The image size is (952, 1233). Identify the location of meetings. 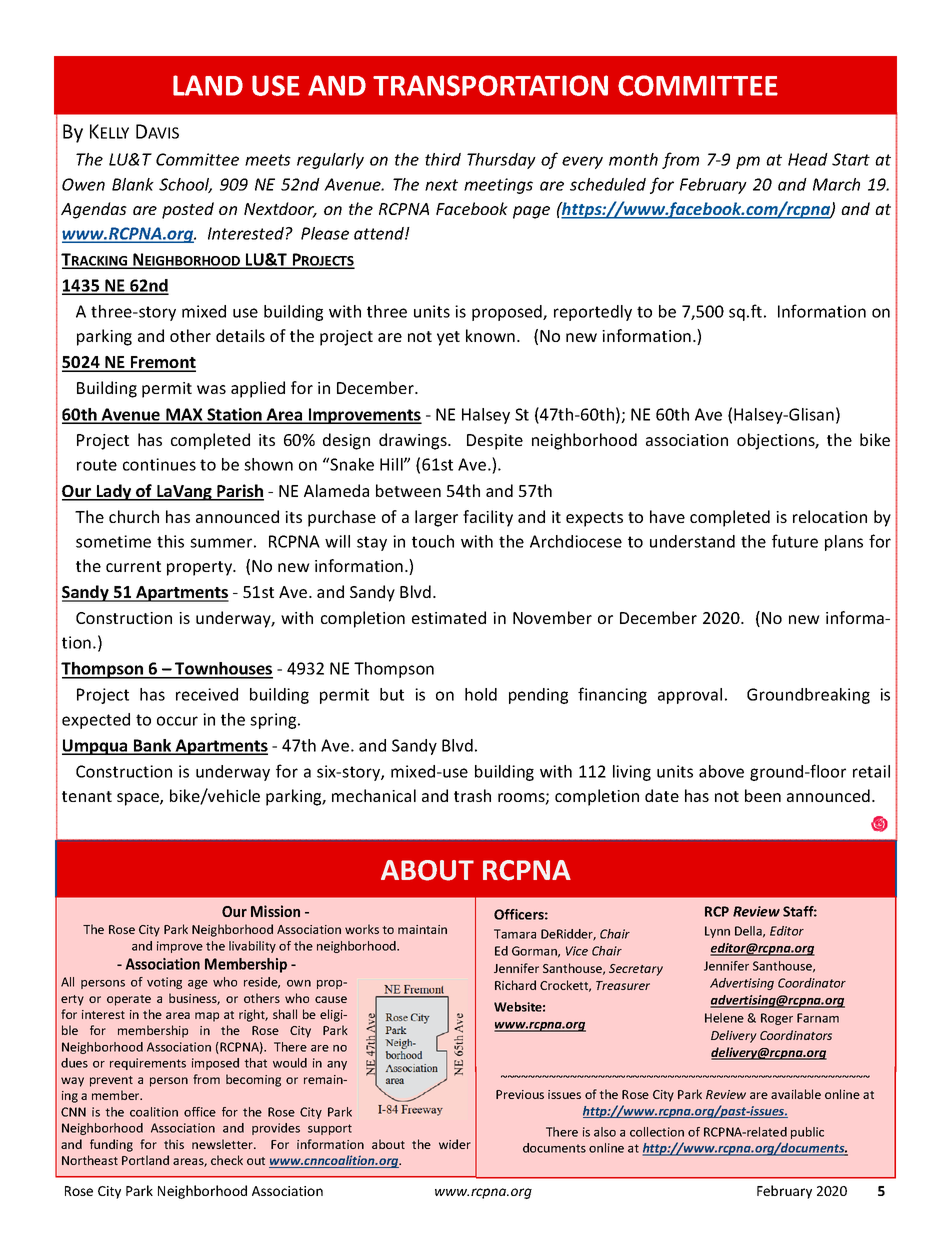
(498, 186).
